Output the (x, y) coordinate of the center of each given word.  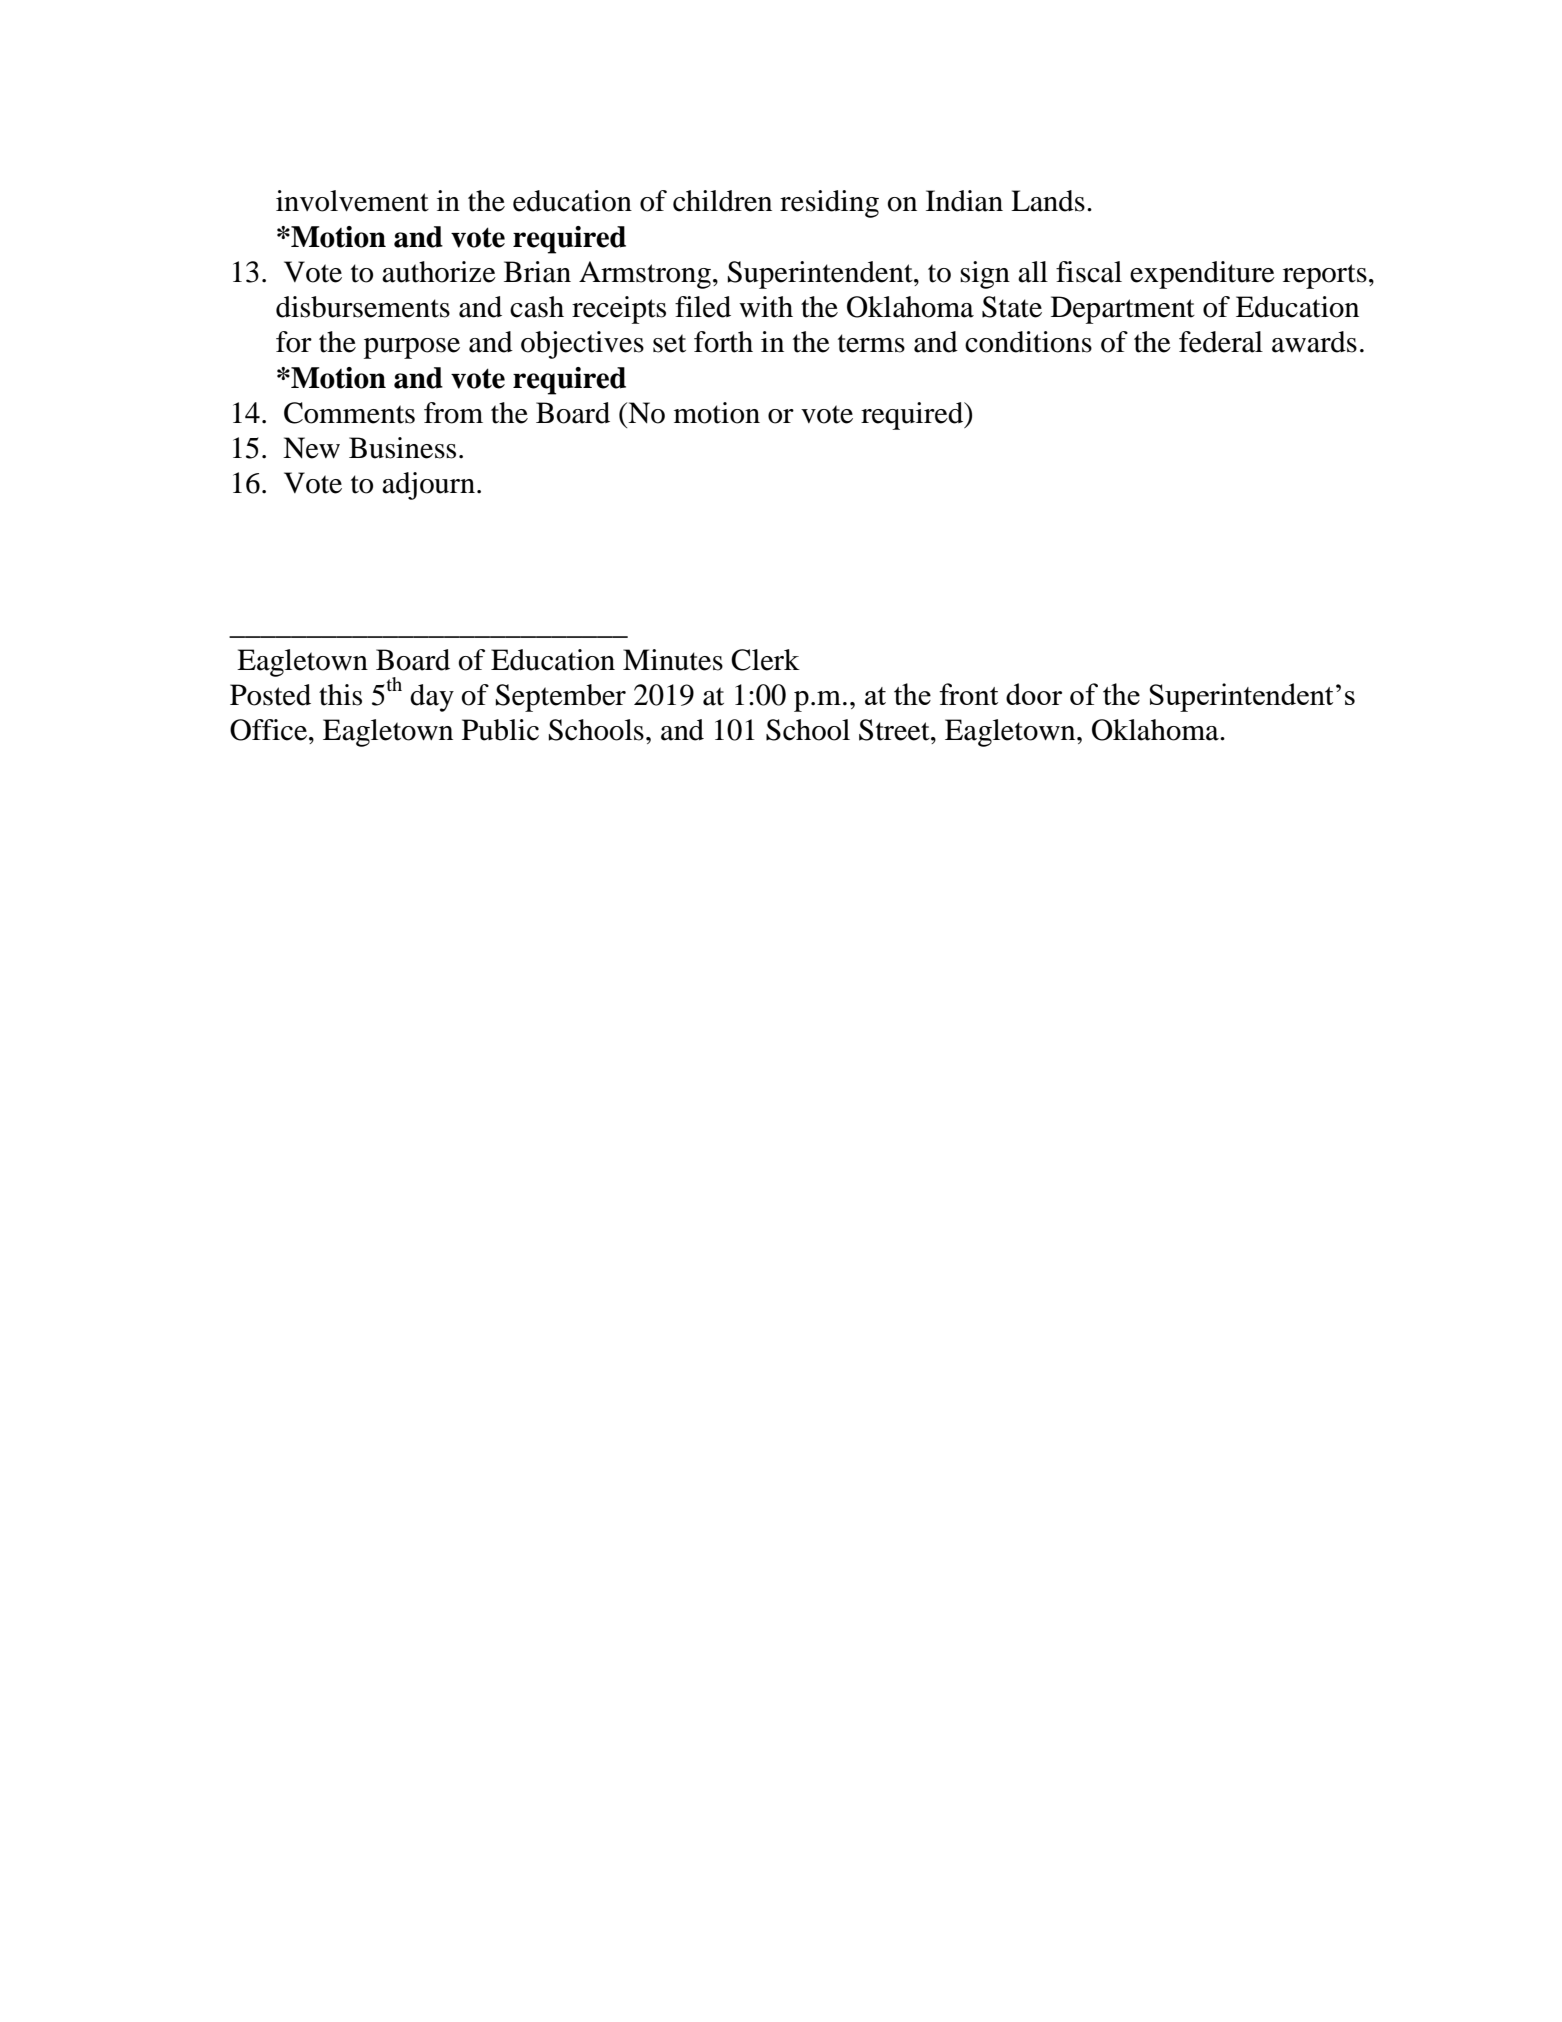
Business (402, 448)
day (432, 698)
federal (1221, 342)
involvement (352, 201)
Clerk (765, 660)
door (1034, 694)
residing (829, 204)
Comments (349, 413)
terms (871, 343)
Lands (1048, 201)
